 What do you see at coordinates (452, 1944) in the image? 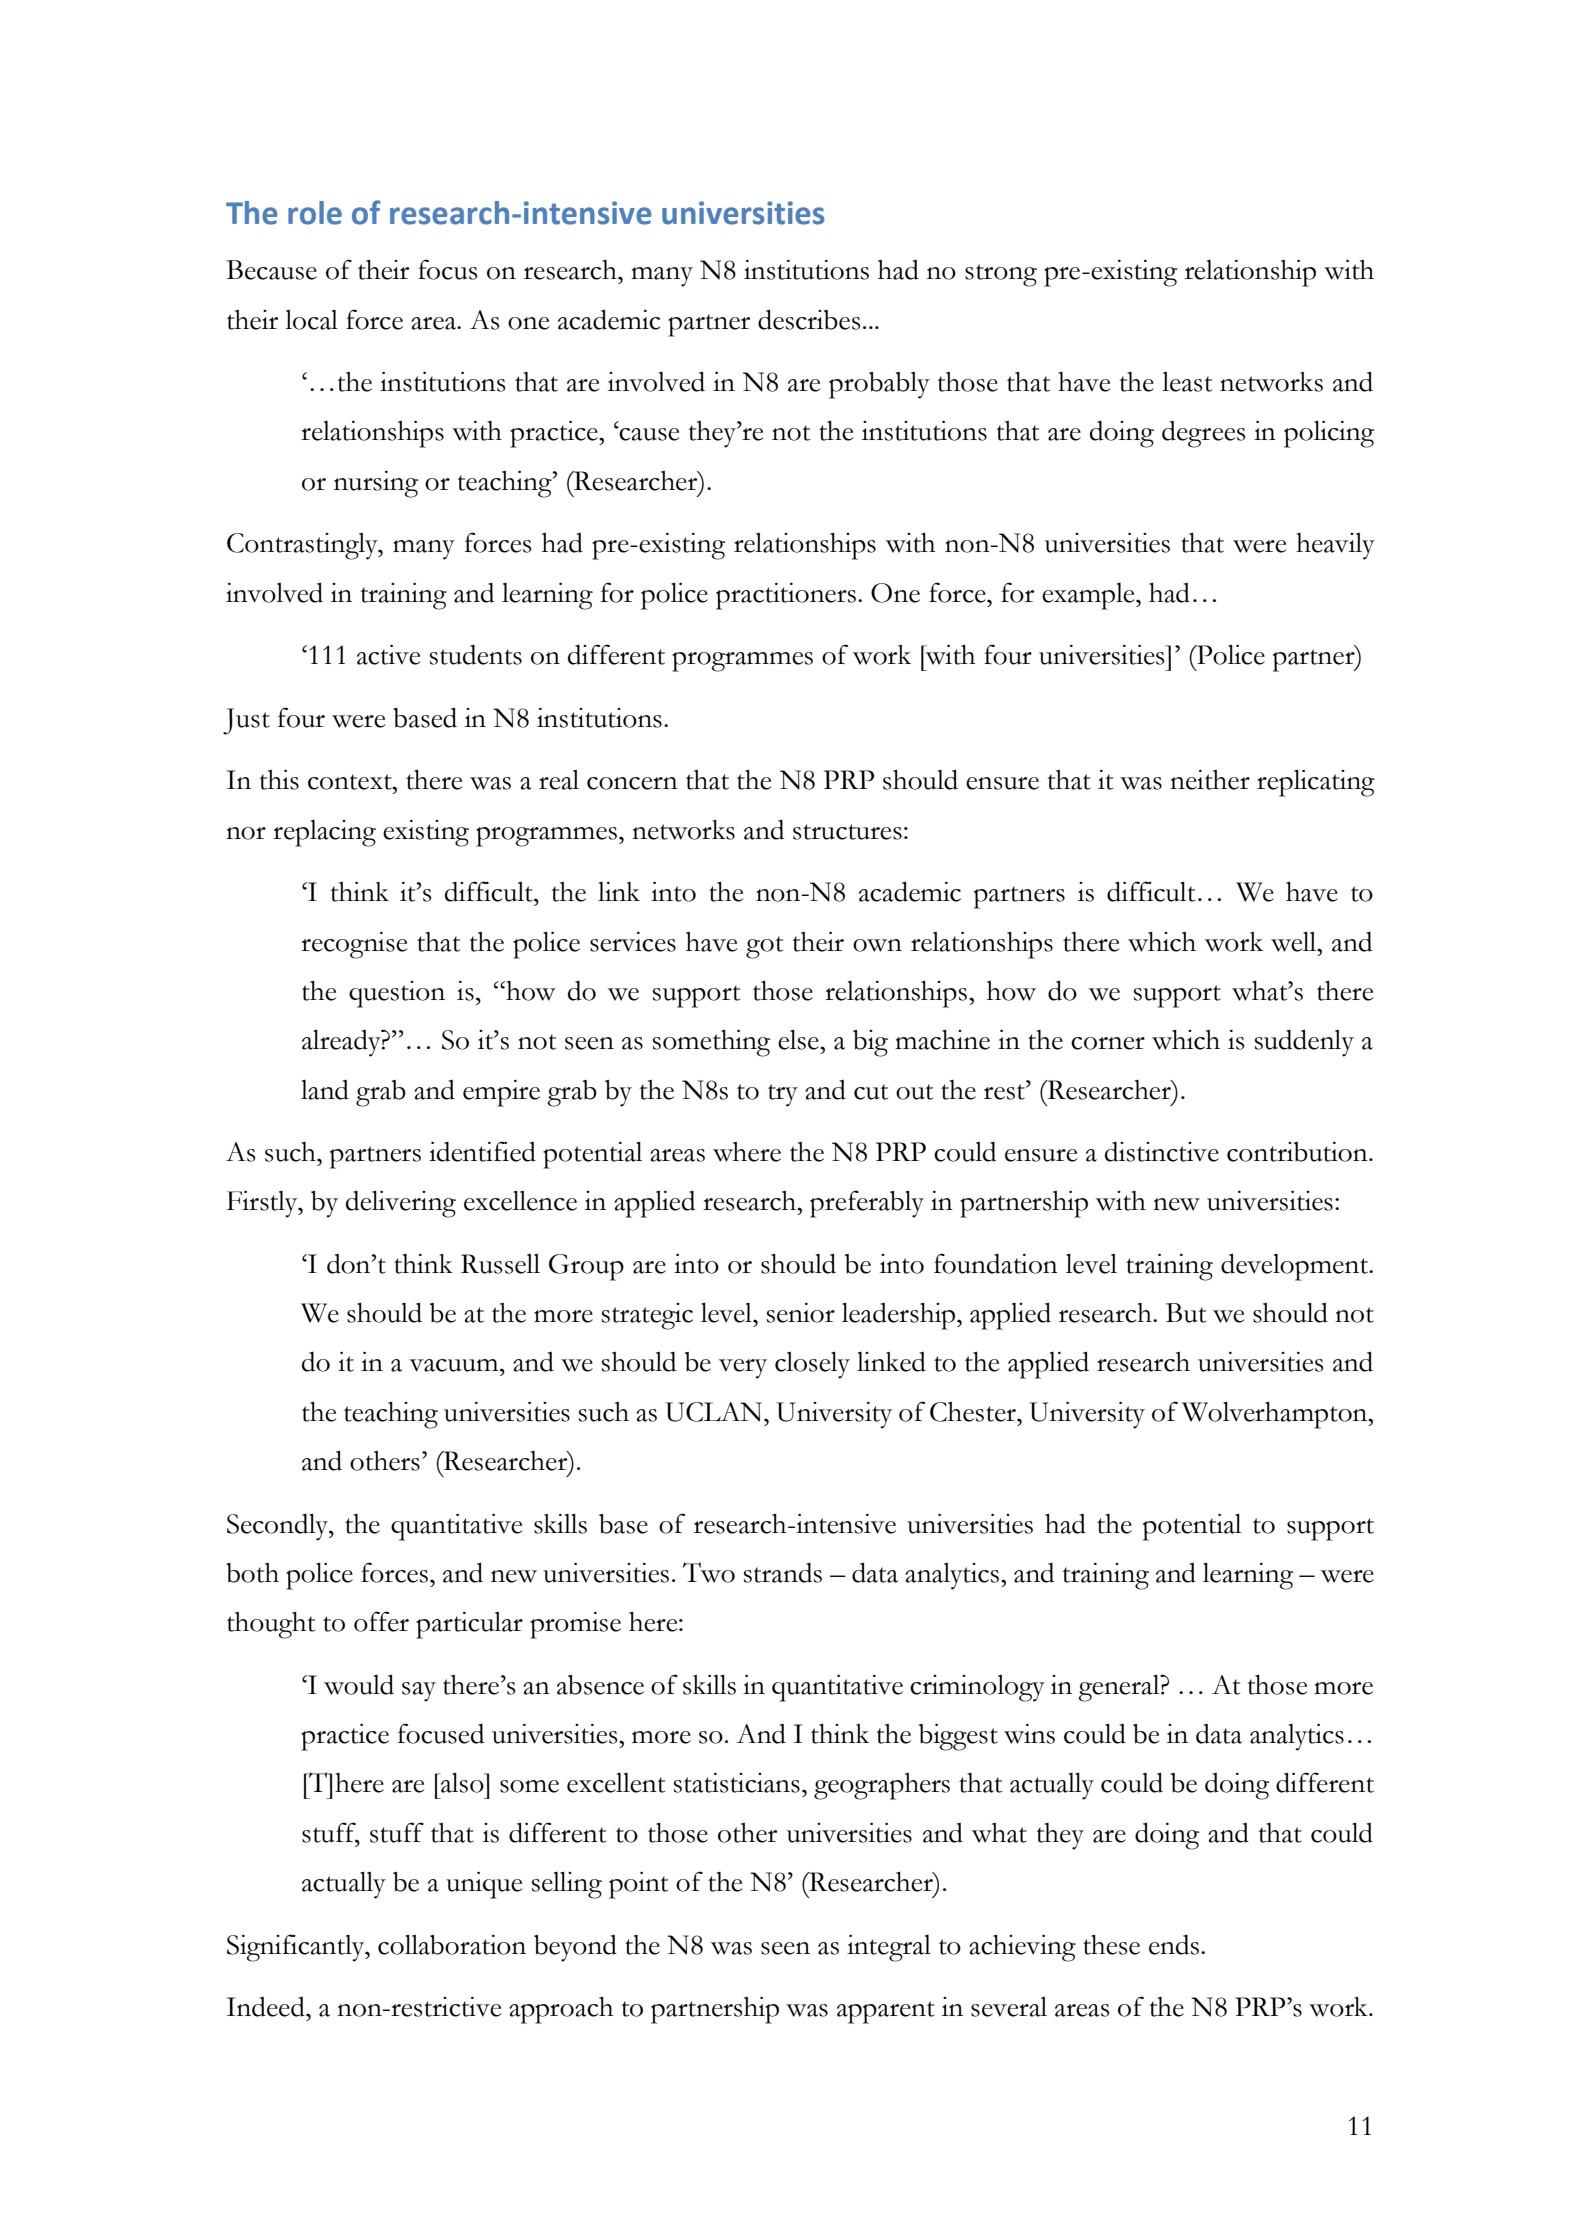
I see `collaboration` at bounding box center [452, 1944].
